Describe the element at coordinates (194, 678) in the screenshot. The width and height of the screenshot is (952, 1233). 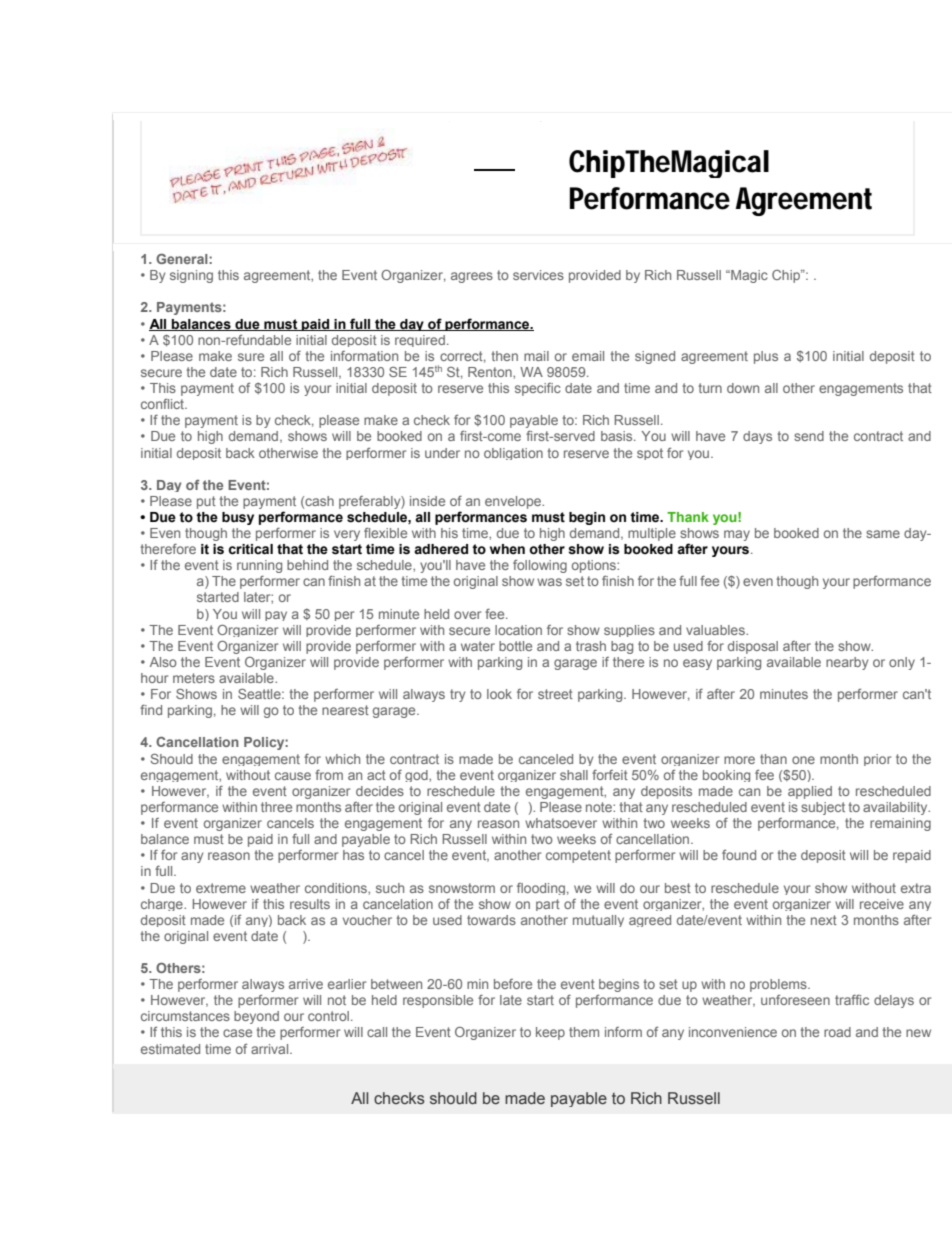
I see `meters` at that location.
